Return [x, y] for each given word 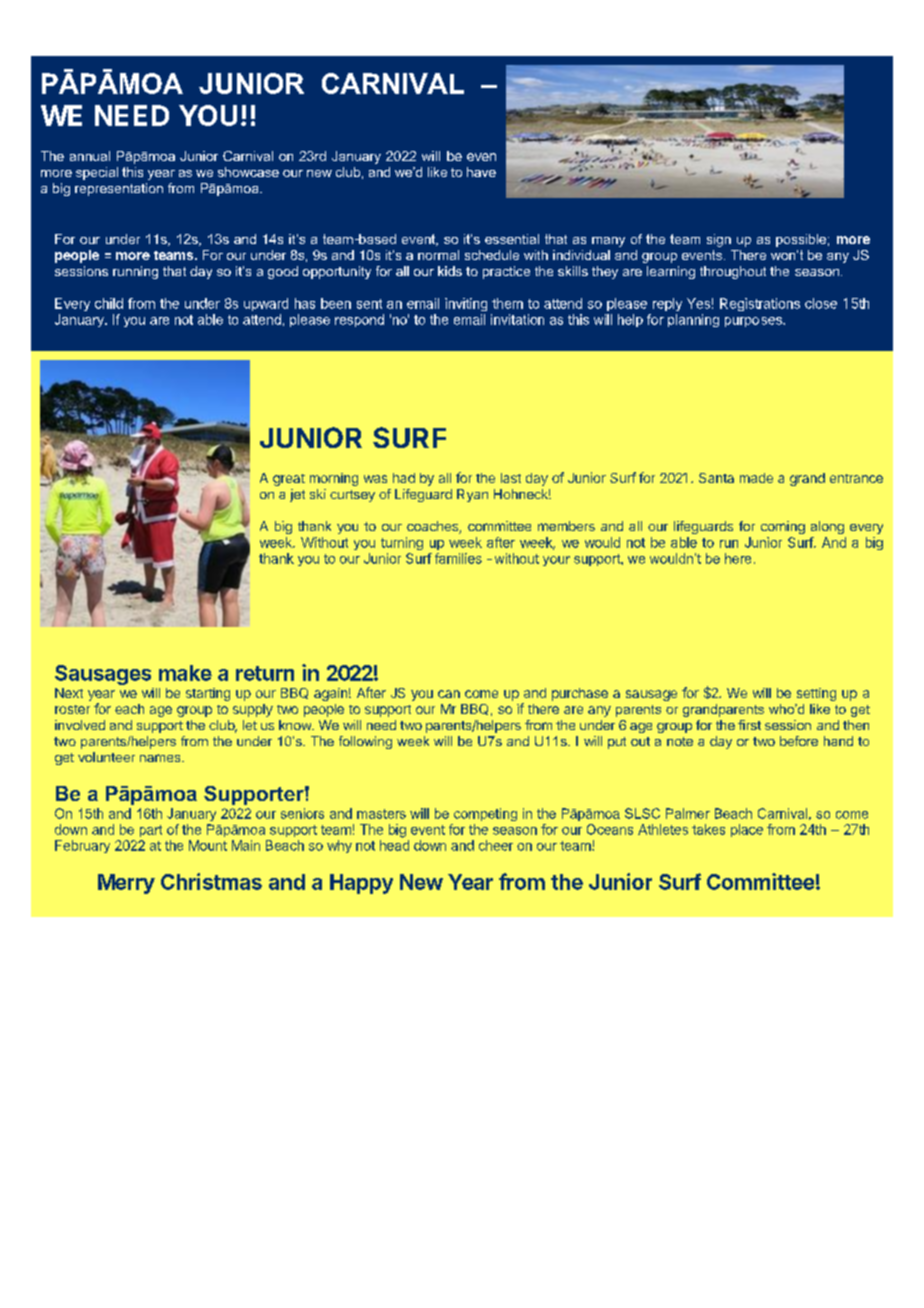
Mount [208, 845]
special [97, 173]
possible [801, 240]
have [481, 172]
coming [783, 527]
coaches [433, 527]
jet [297, 495]
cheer [496, 845]
